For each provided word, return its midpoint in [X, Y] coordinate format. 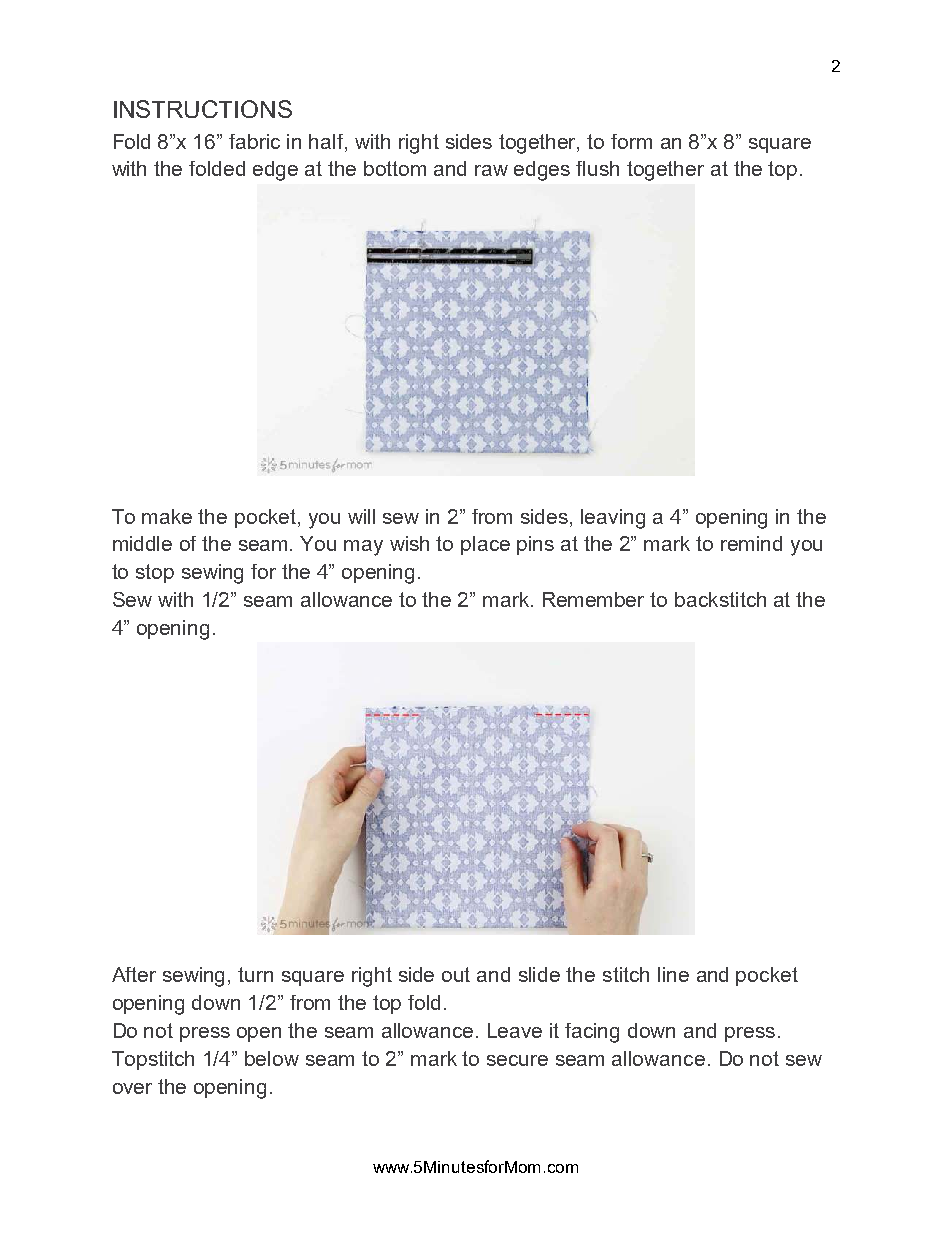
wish [409, 543]
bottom [395, 168]
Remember [593, 599]
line [673, 974]
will [361, 516]
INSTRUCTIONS [203, 109]
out [456, 974]
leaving [613, 519]
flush [597, 168]
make [167, 516]
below [272, 1058]
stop [155, 573]
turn [255, 974]
